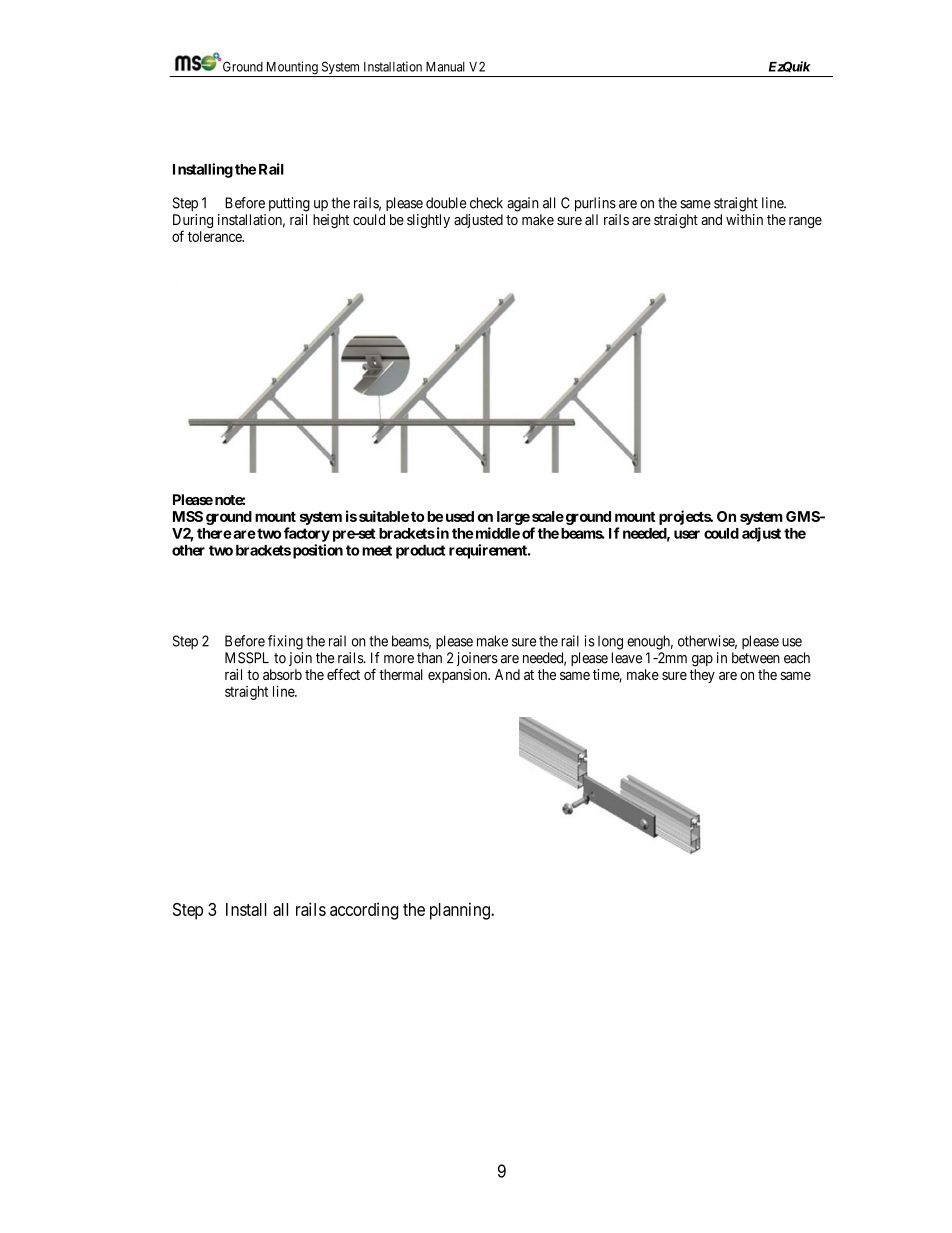 The image size is (952, 1233). Describe the element at coordinates (744, 219) in the page. I see `within` at that location.
